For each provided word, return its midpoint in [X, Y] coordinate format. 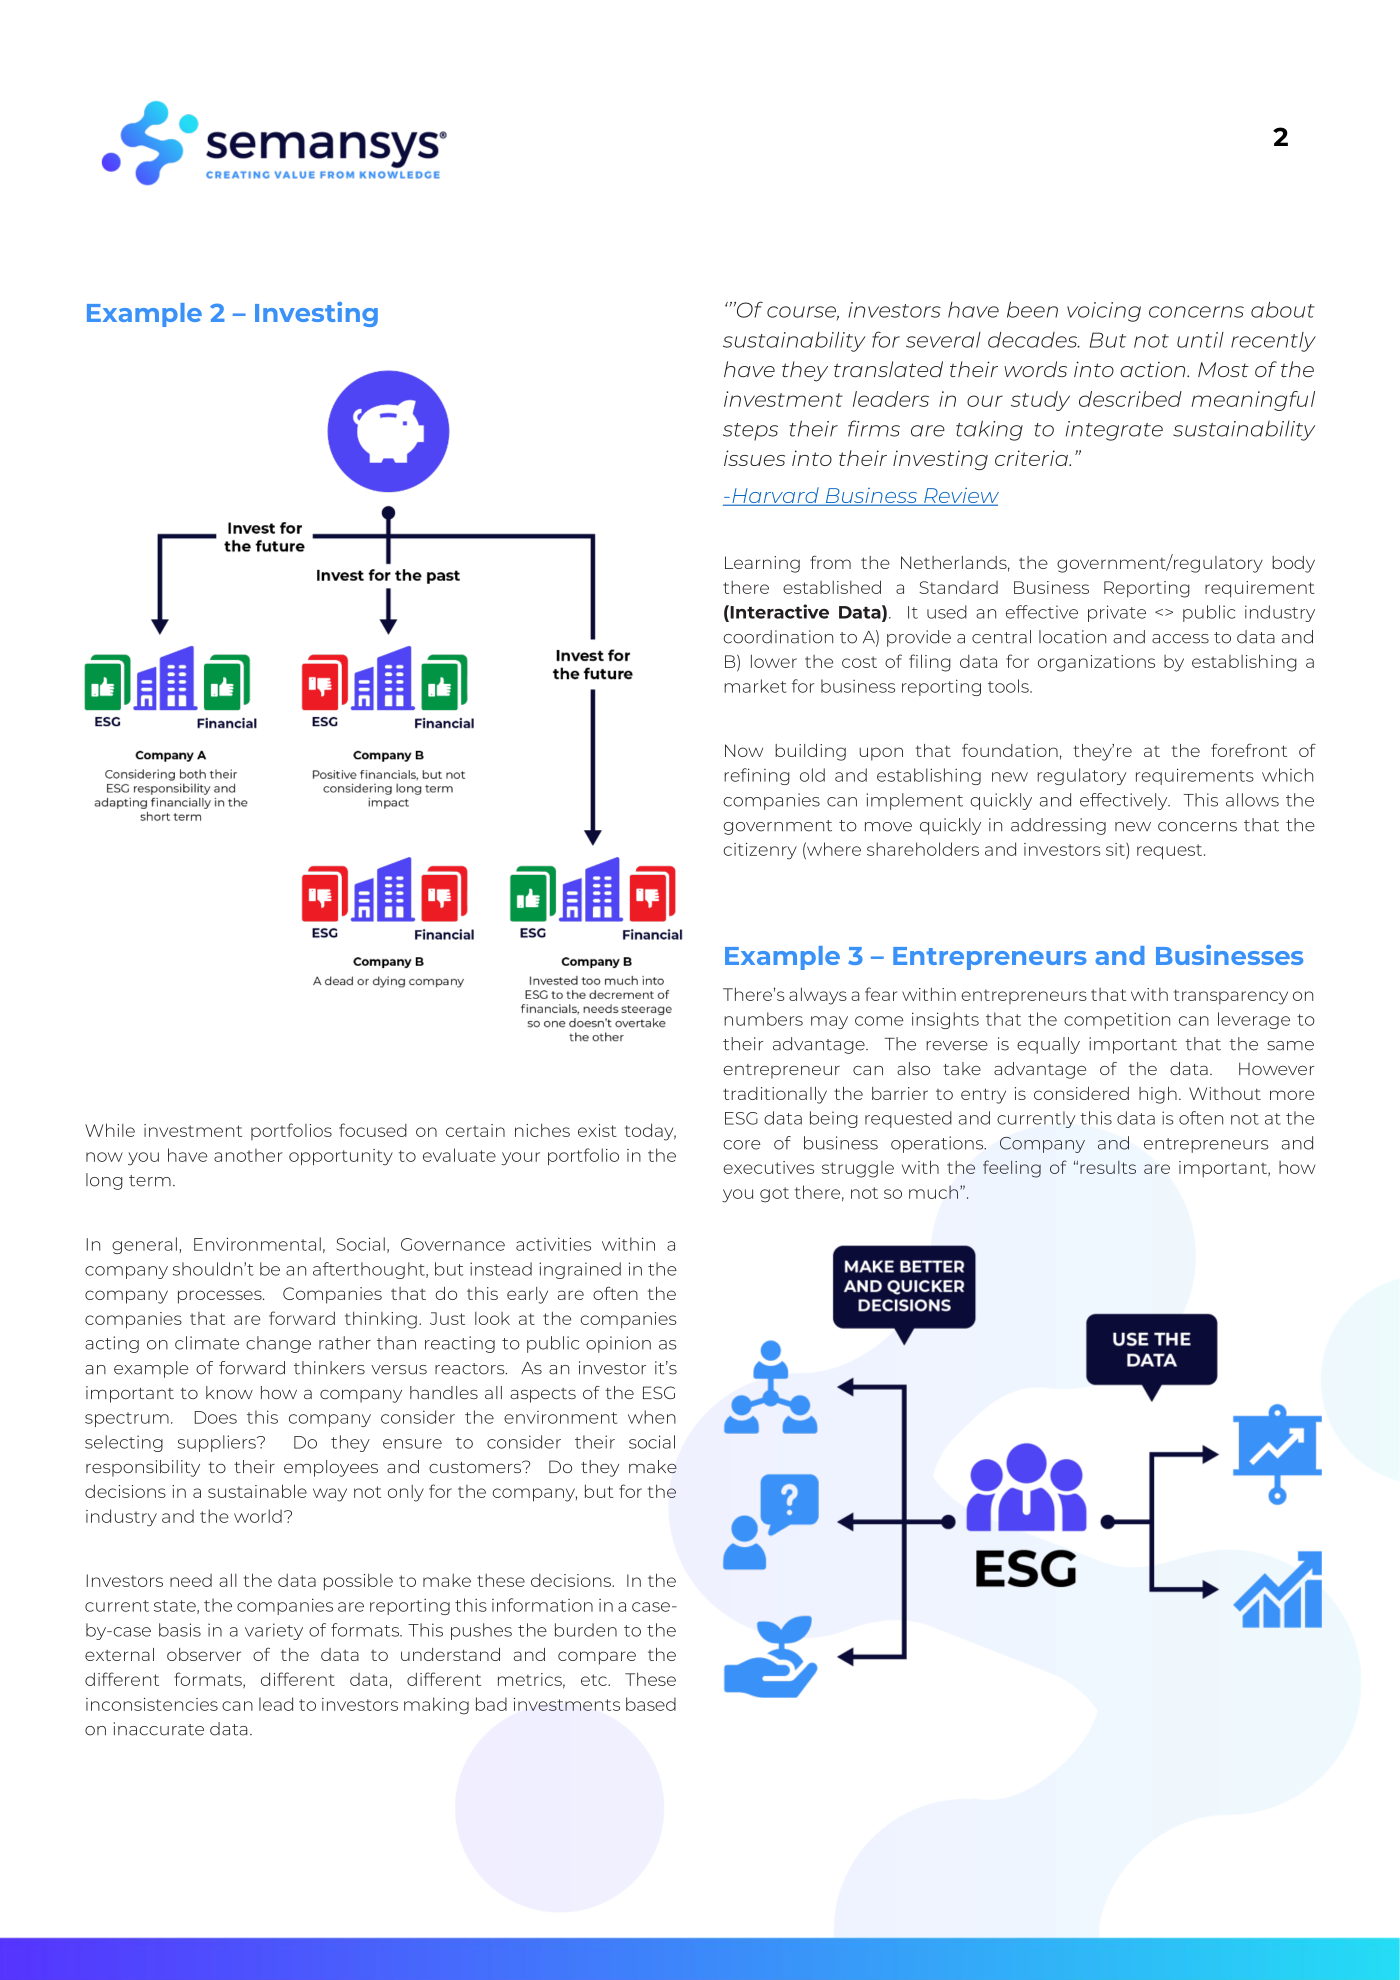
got [774, 1195]
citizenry [760, 851]
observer [204, 1654]
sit [1116, 849]
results [1108, 1167]
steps [750, 432]
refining [757, 776]
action [1154, 369]
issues [754, 458]
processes [221, 1297]
